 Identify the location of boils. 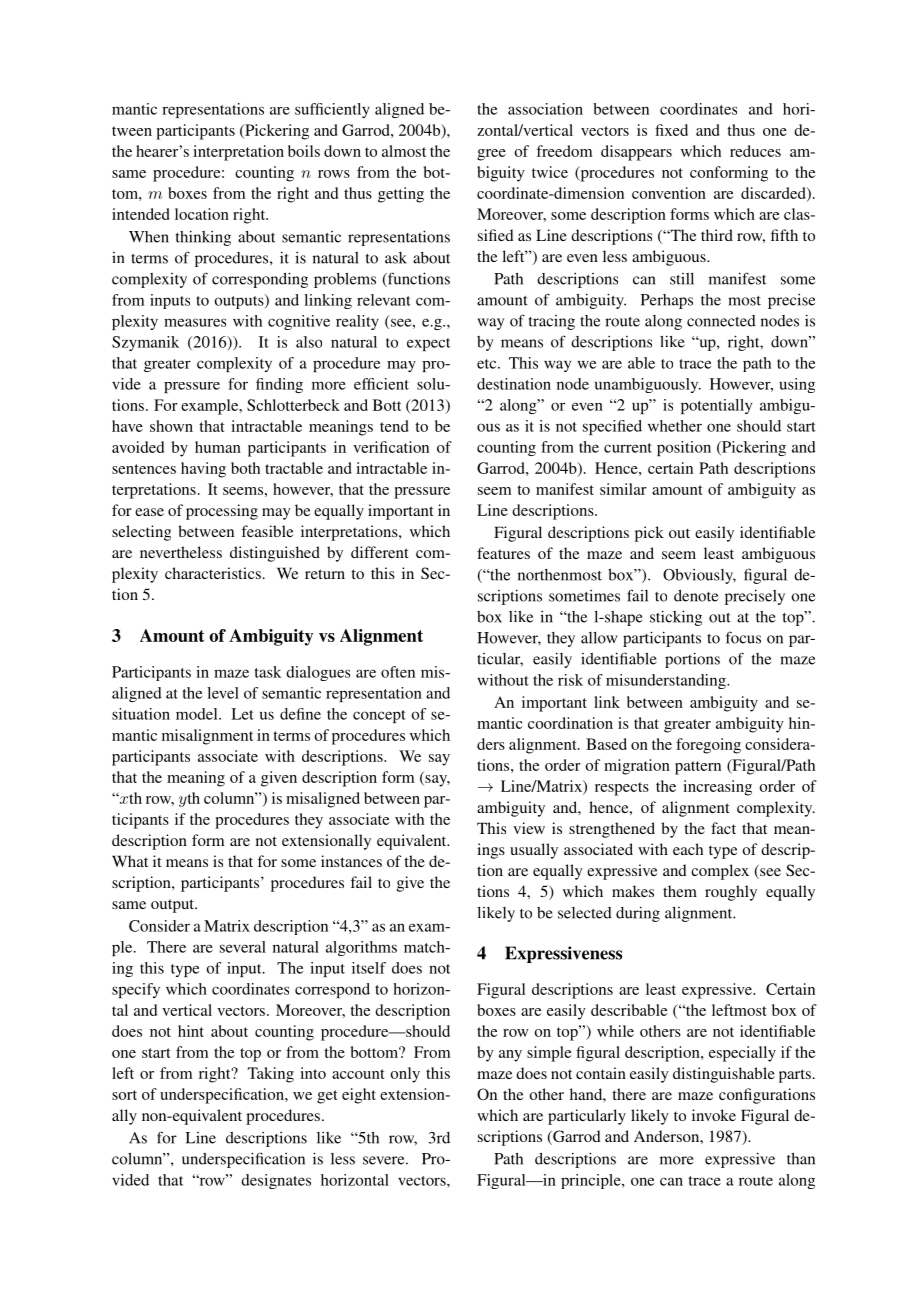
(304, 151).
